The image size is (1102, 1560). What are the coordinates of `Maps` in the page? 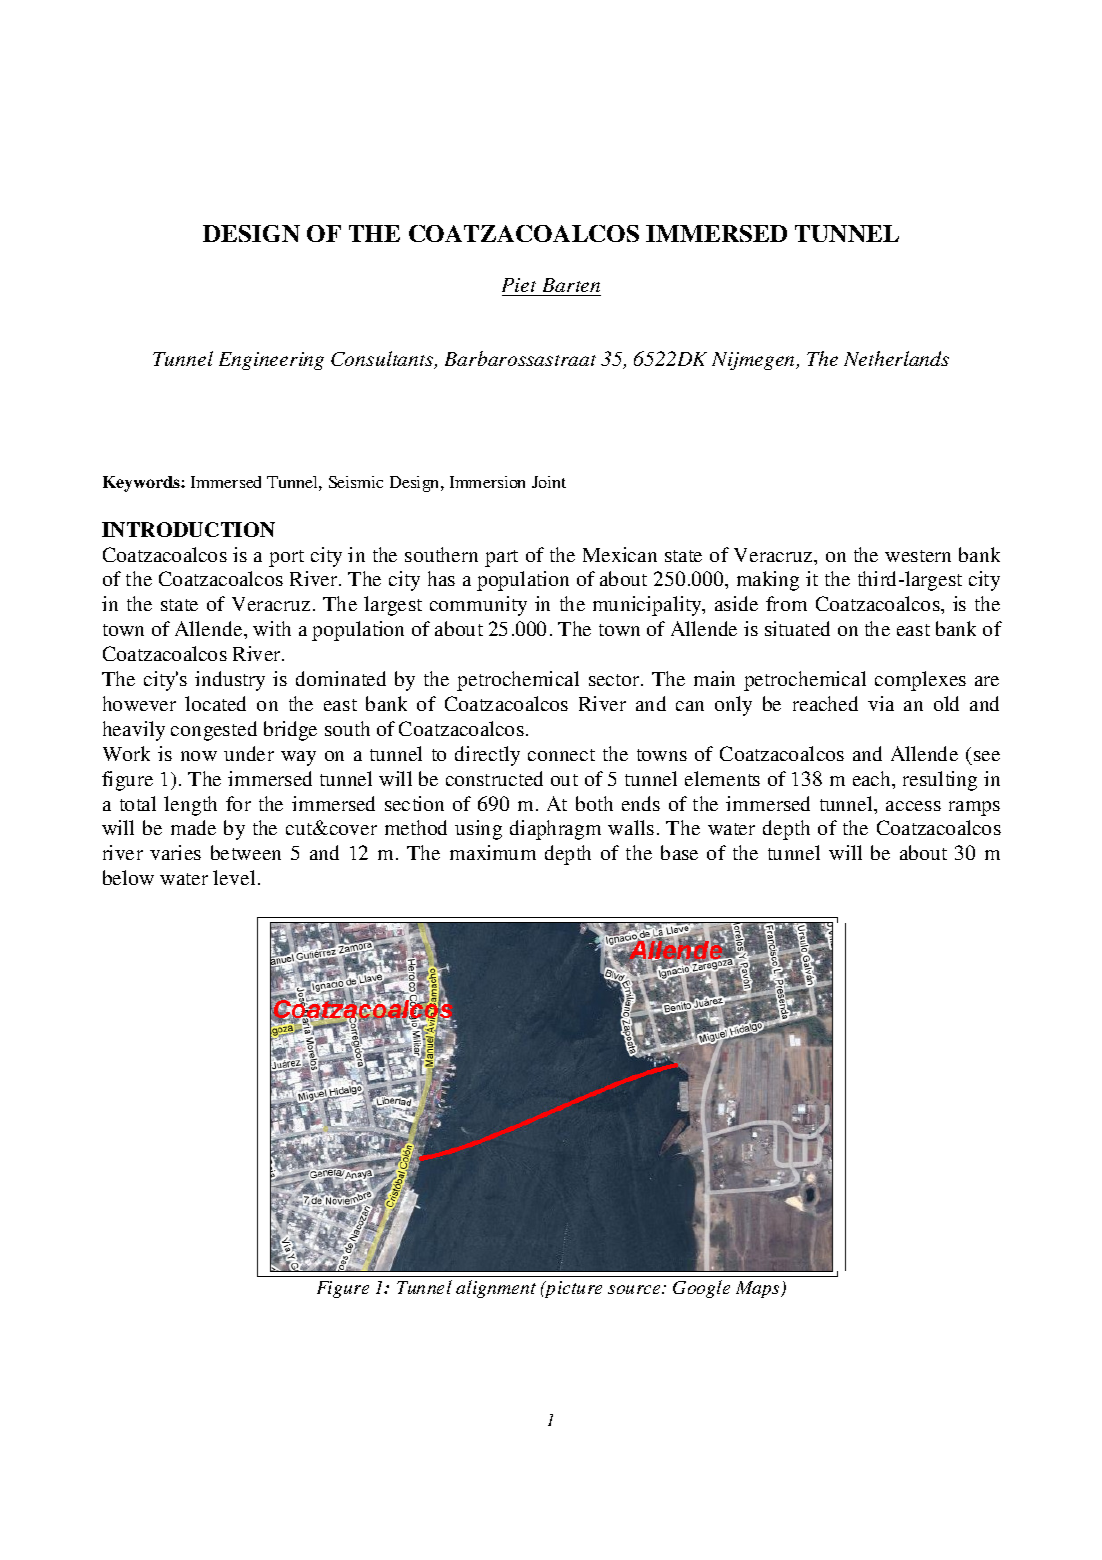 It's located at (759, 1289).
